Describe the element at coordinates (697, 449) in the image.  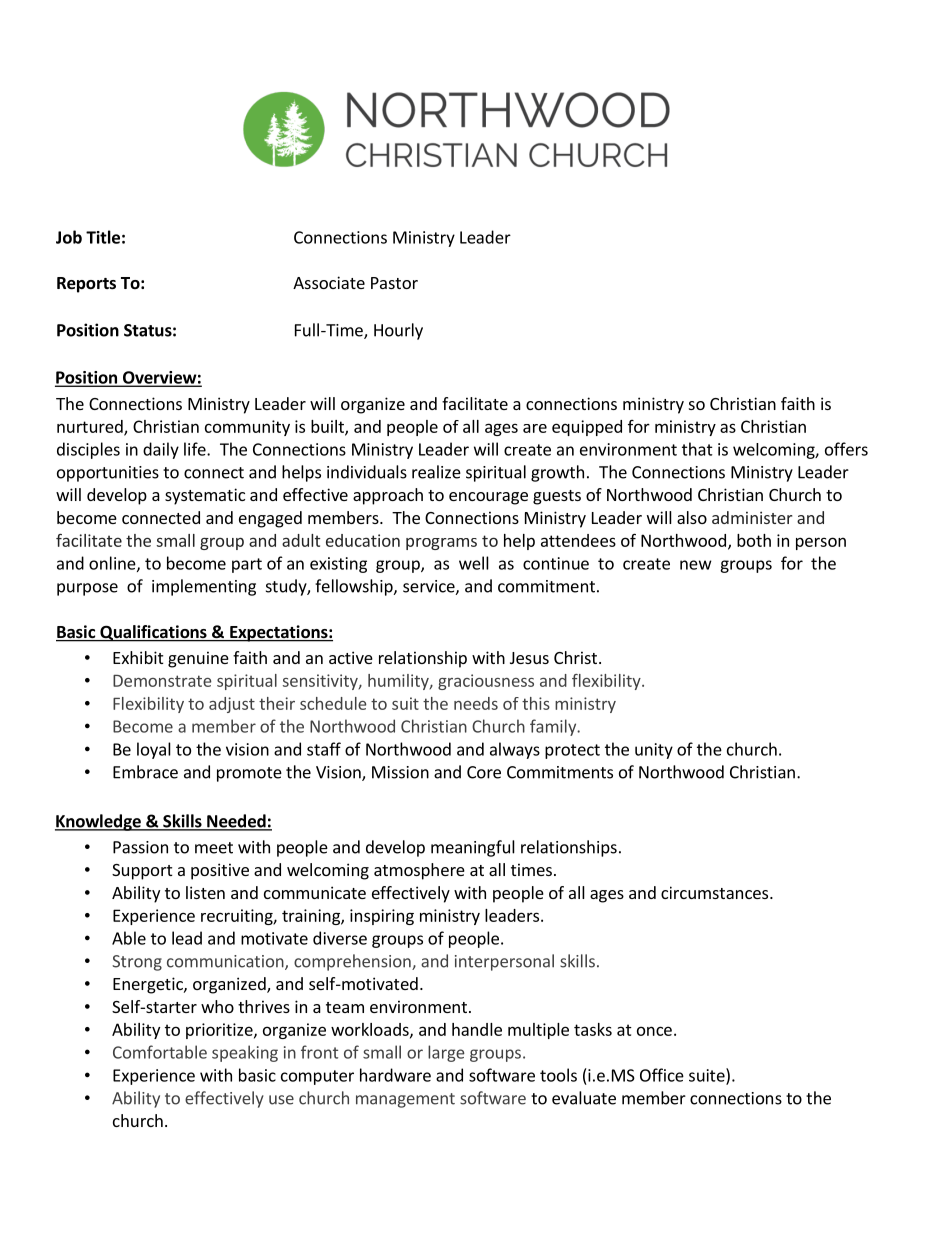
I see `that` at that location.
